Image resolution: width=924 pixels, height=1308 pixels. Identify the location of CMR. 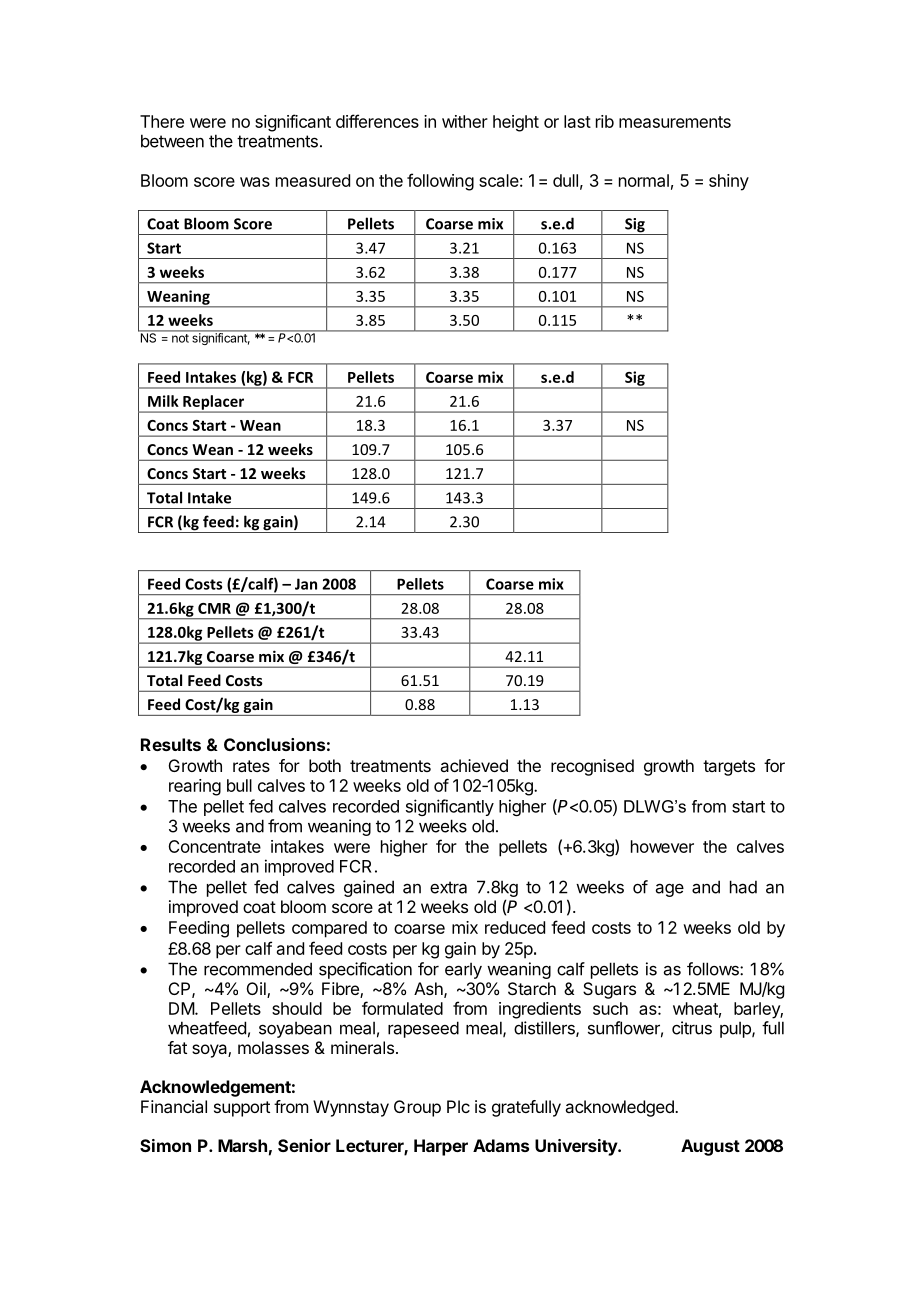
(214, 608).
